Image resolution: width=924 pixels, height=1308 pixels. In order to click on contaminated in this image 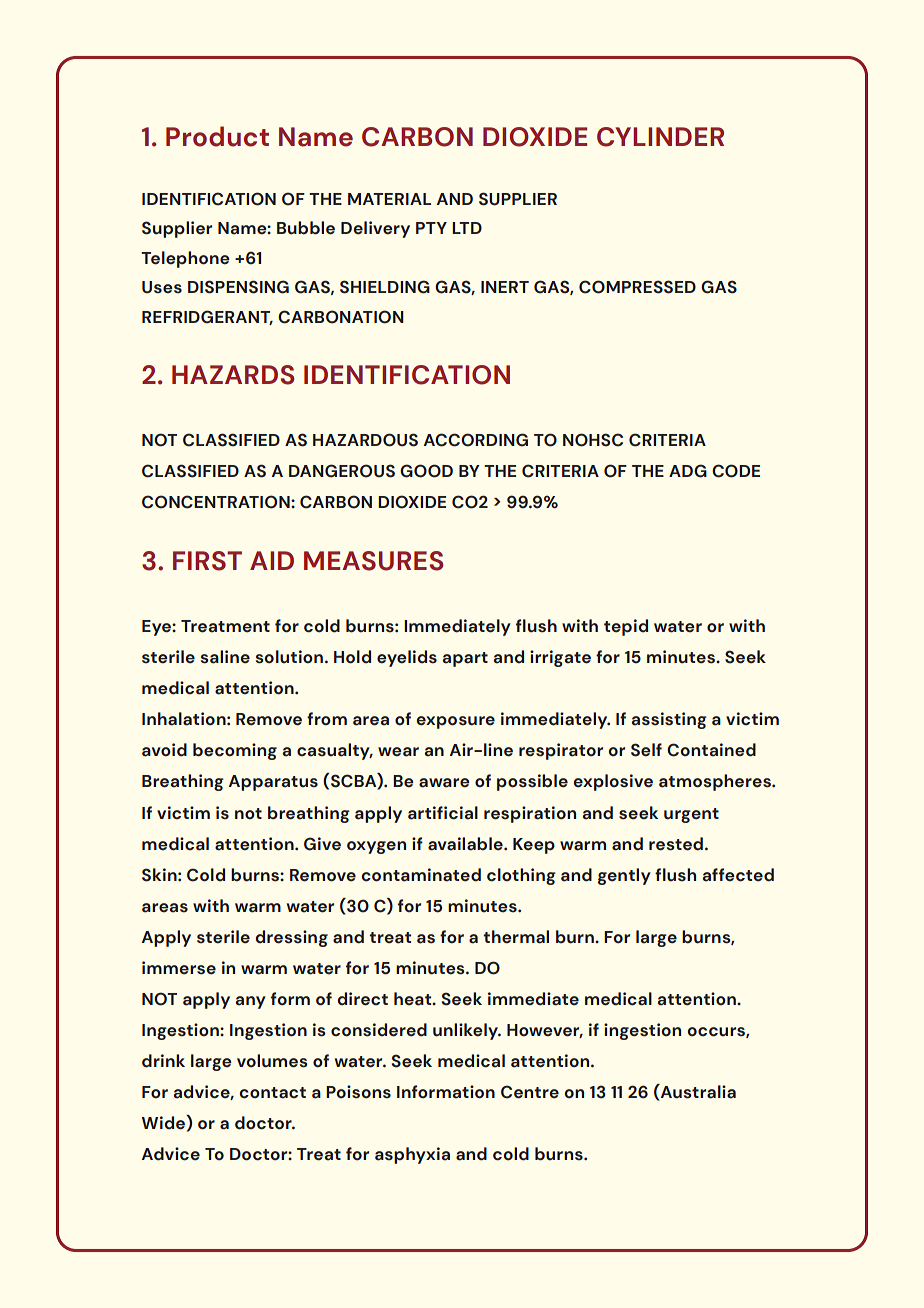, I will do `click(421, 875)`.
